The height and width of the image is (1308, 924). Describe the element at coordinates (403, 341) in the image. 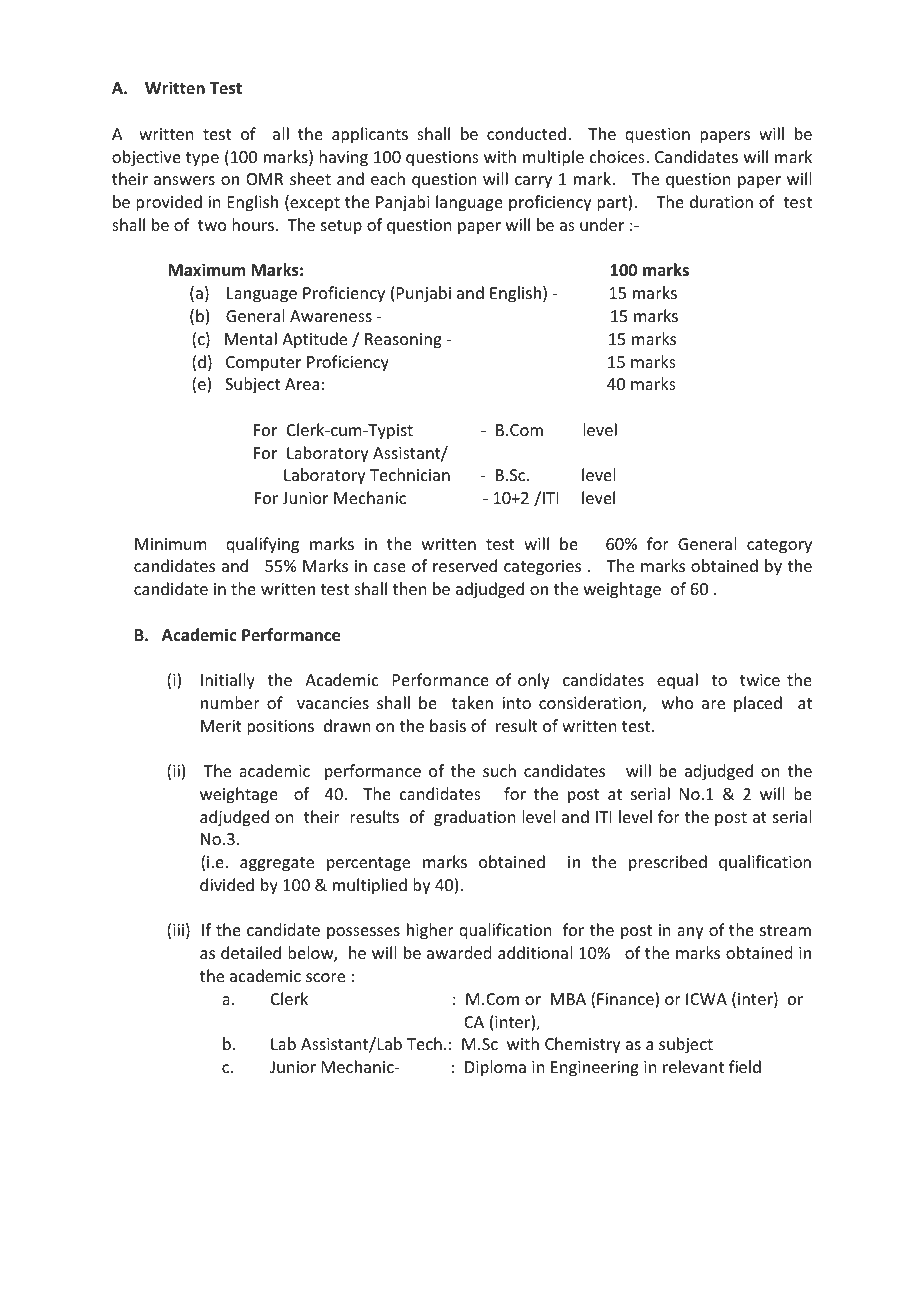

I see `Reasoning` at that location.
